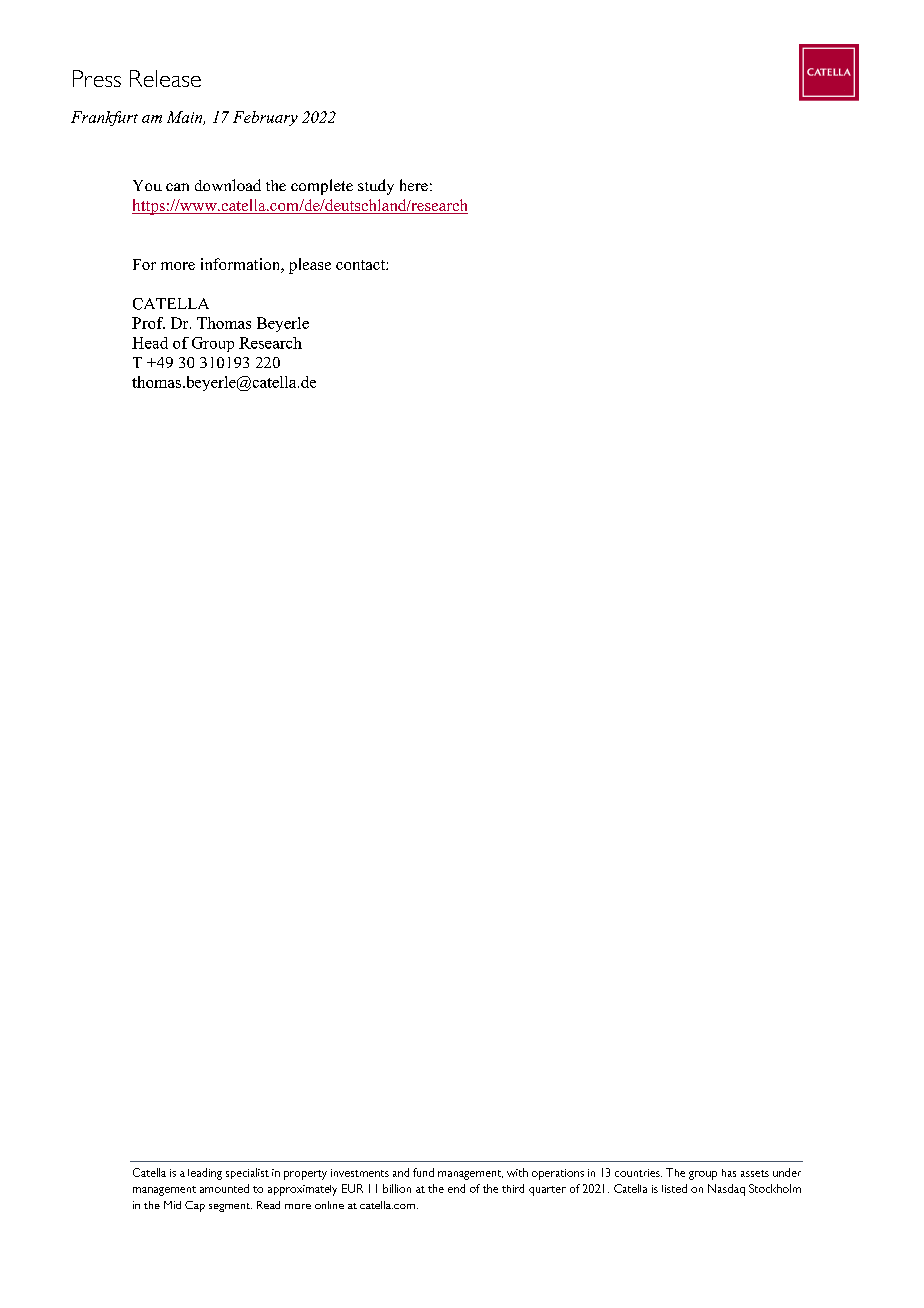 This screenshot has height=1308, width=924. Describe the element at coordinates (376, 187) in the screenshot. I see `study` at that location.
